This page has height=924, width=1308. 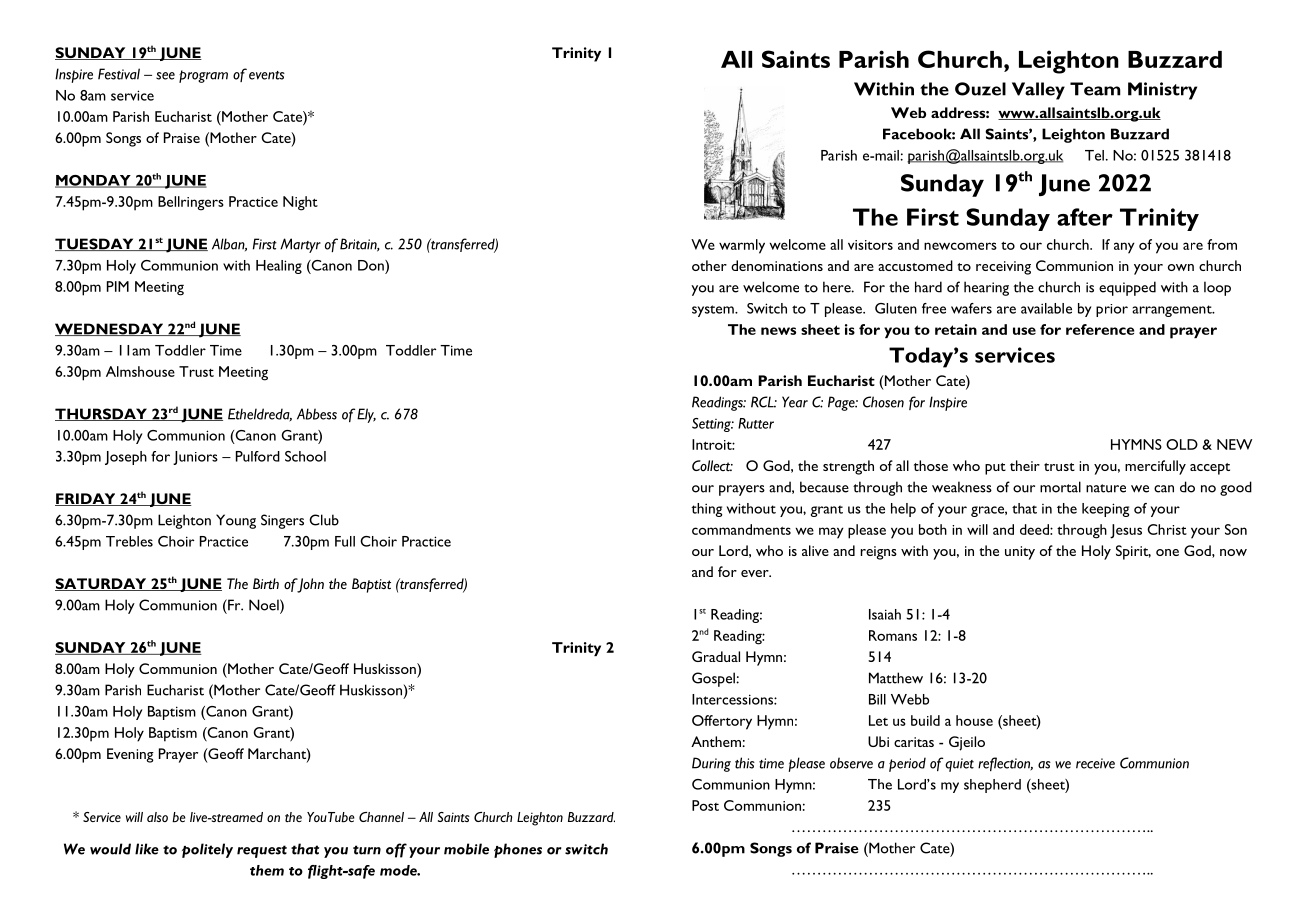 What do you see at coordinates (714, 311) in the page?
I see `system` at bounding box center [714, 311].
